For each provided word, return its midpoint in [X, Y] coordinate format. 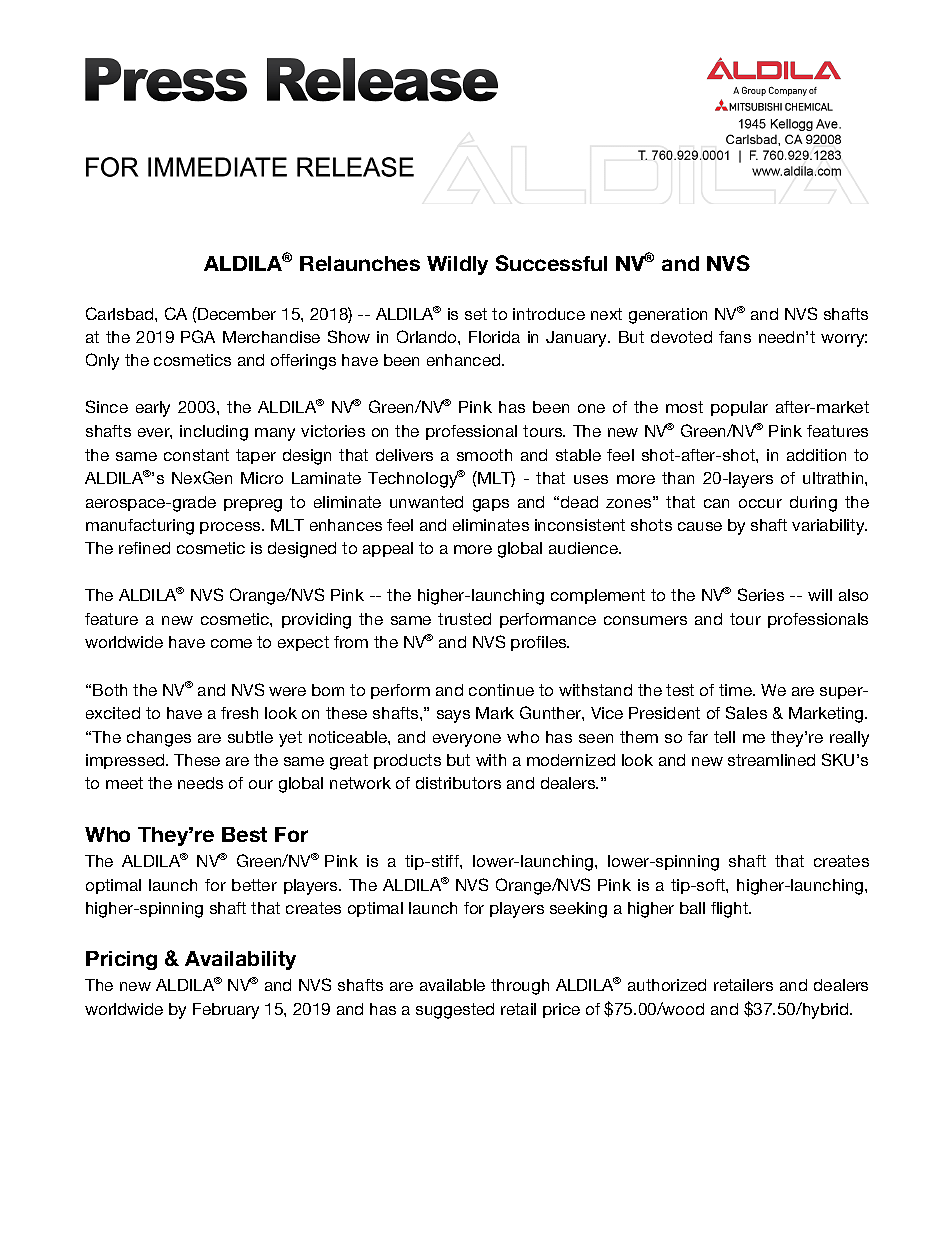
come [231, 643]
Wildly [457, 265]
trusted [464, 619]
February [226, 1011]
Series [761, 594]
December [236, 313]
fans [735, 337]
